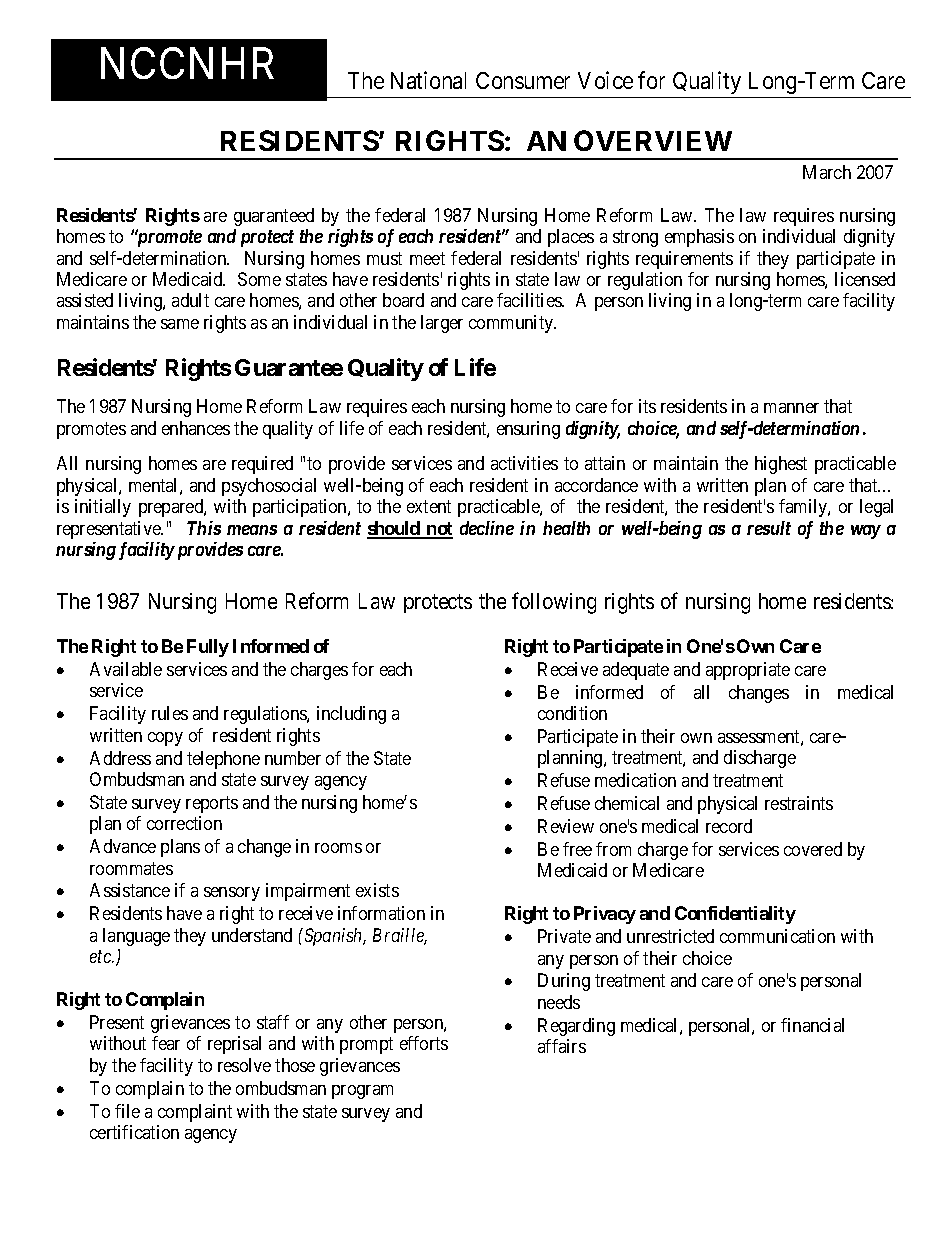 The width and height of the screenshot is (952, 1233). Describe the element at coordinates (127, 1111) in the screenshot. I see `file` at that location.
